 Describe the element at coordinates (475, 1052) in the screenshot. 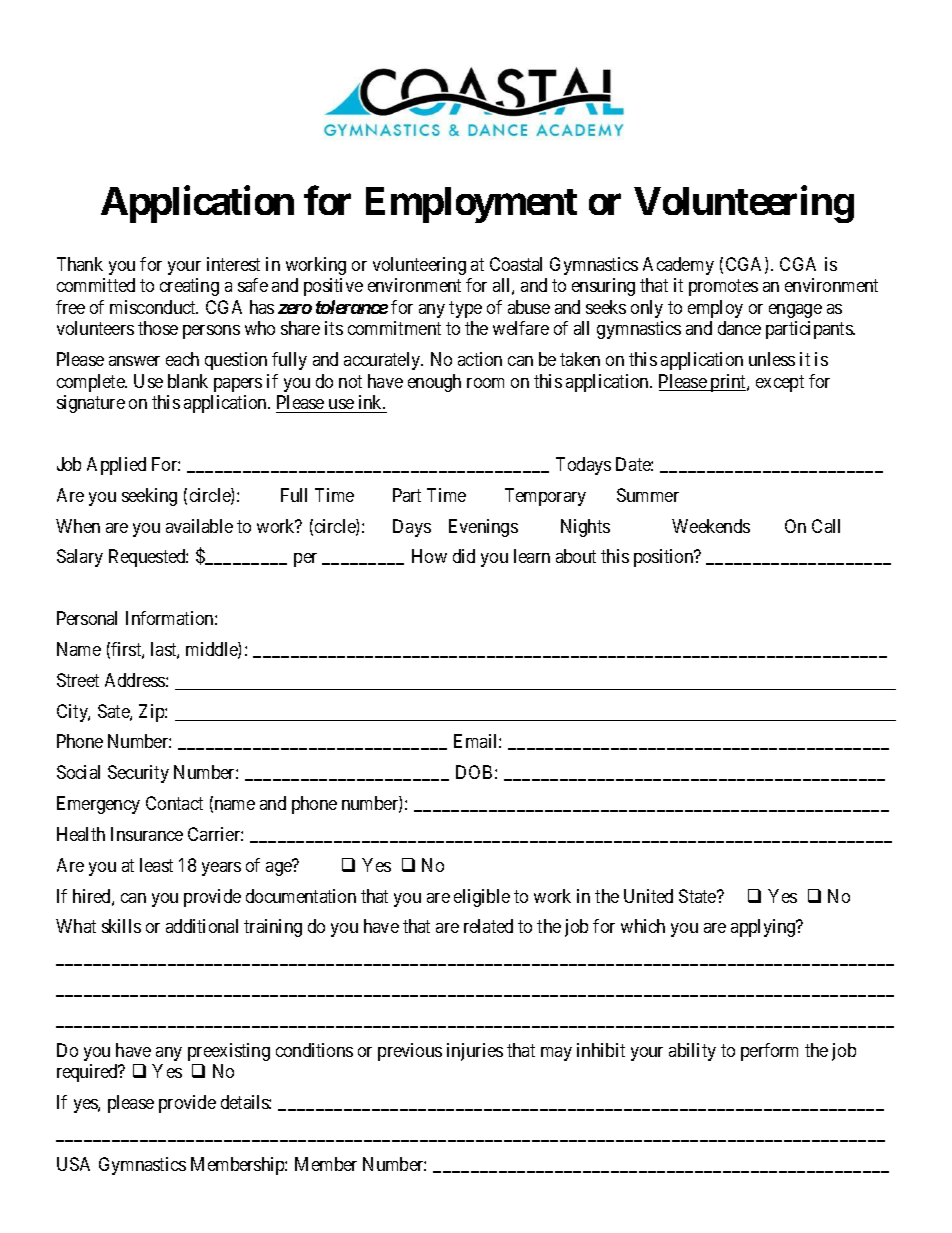

I see `injuries` at that location.
